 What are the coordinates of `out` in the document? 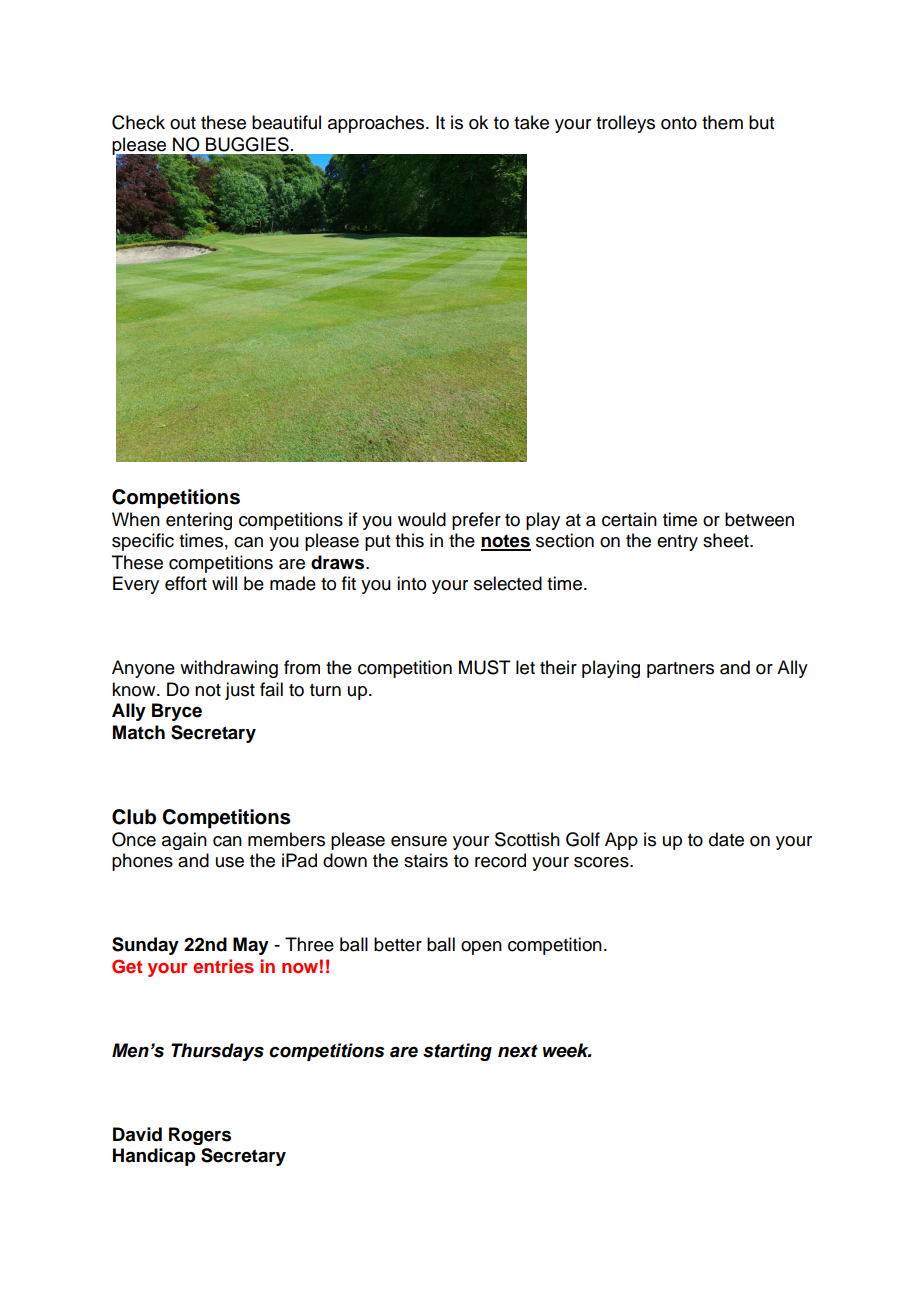 It's located at (183, 123).
